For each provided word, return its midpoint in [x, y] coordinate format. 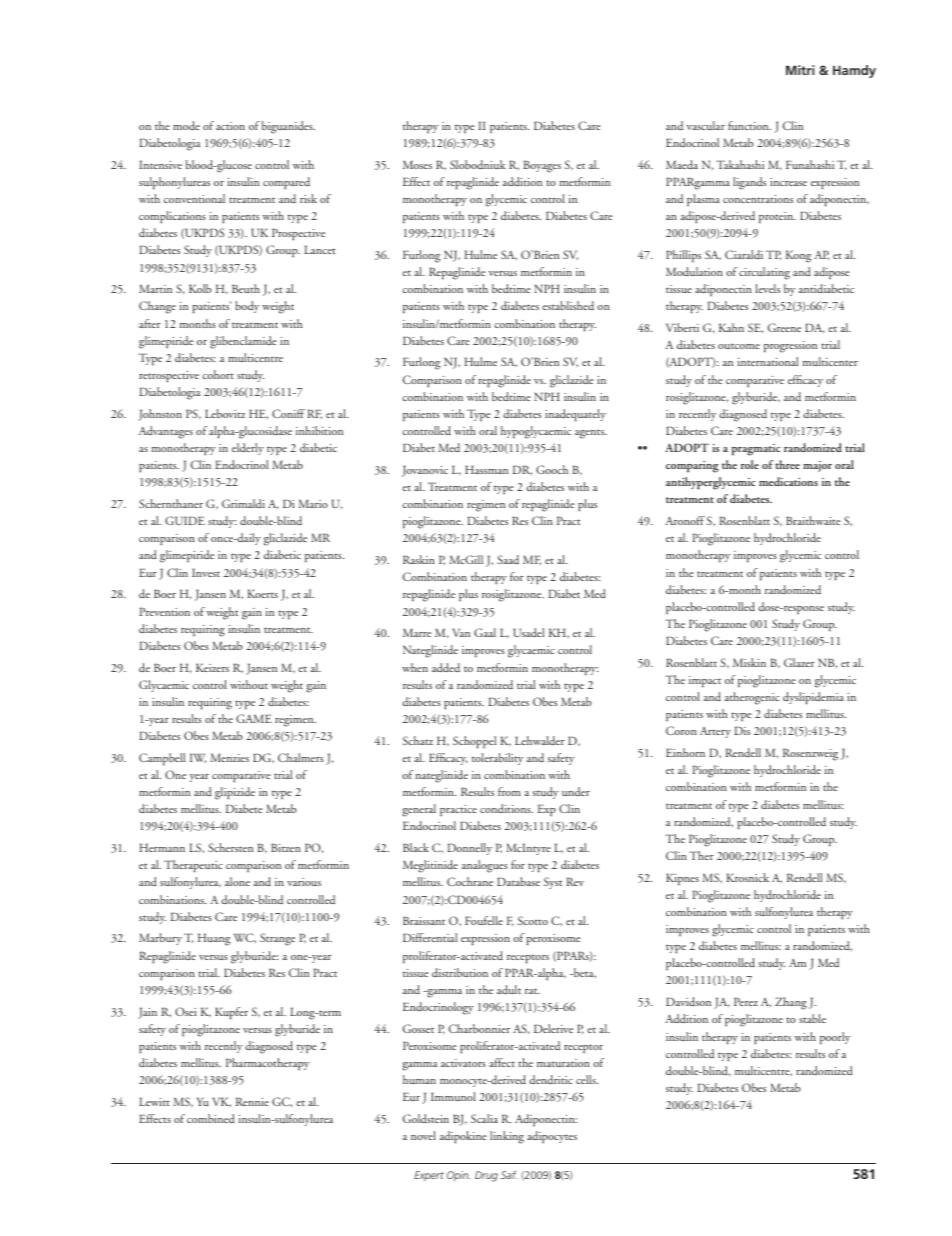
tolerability [497, 759]
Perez [746, 1001]
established [568, 305]
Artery [715, 732]
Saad [508, 559]
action [230, 126]
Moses [417, 164]
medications [788, 481]
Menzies [229, 757]
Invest [206, 572]
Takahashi [740, 164]
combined [211, 1118]
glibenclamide [243, 342]
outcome [739, 346]
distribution [460, 972]
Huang [214, 939]
